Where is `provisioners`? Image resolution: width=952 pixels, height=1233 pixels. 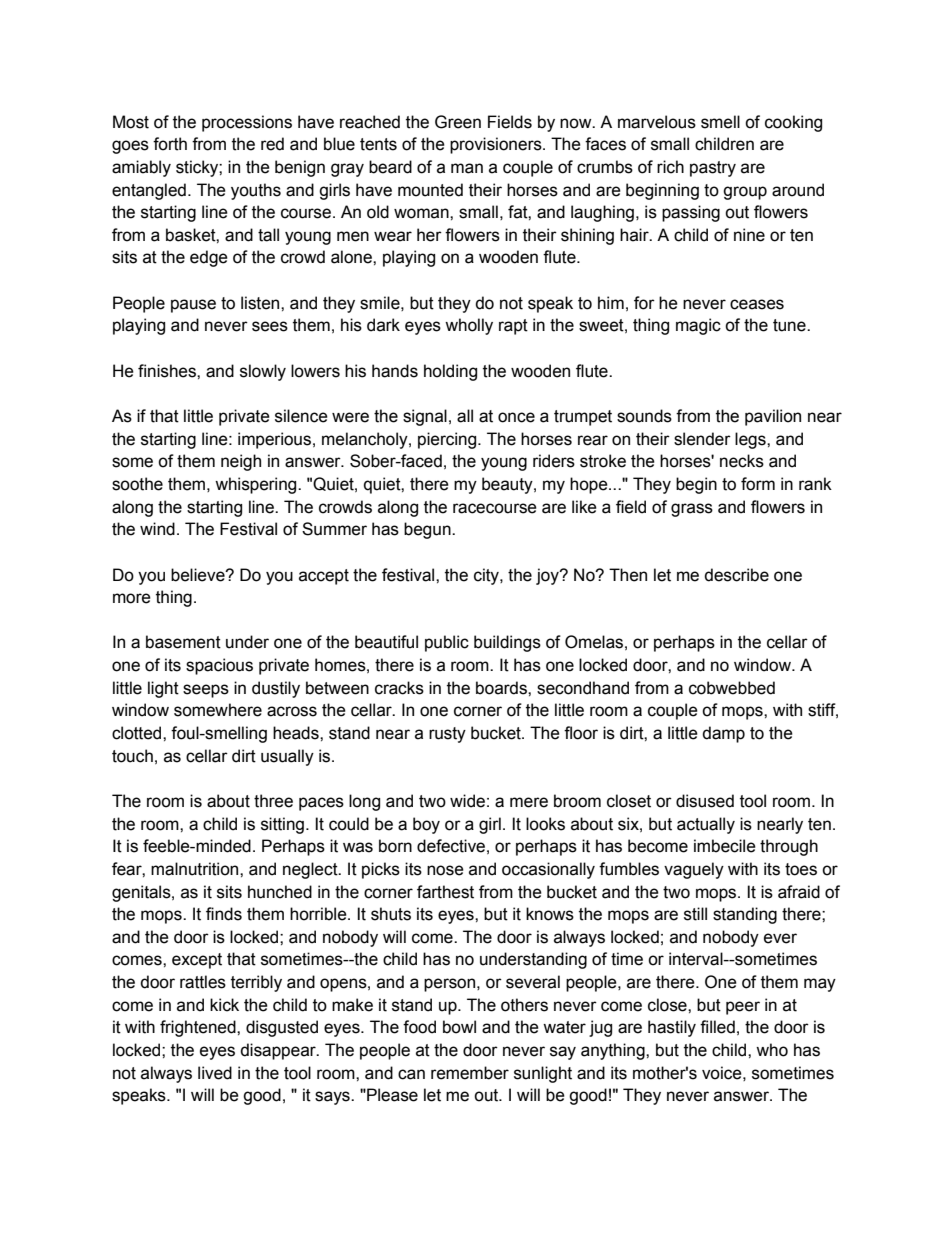 provisioners is located at coordinates (497, 145).
